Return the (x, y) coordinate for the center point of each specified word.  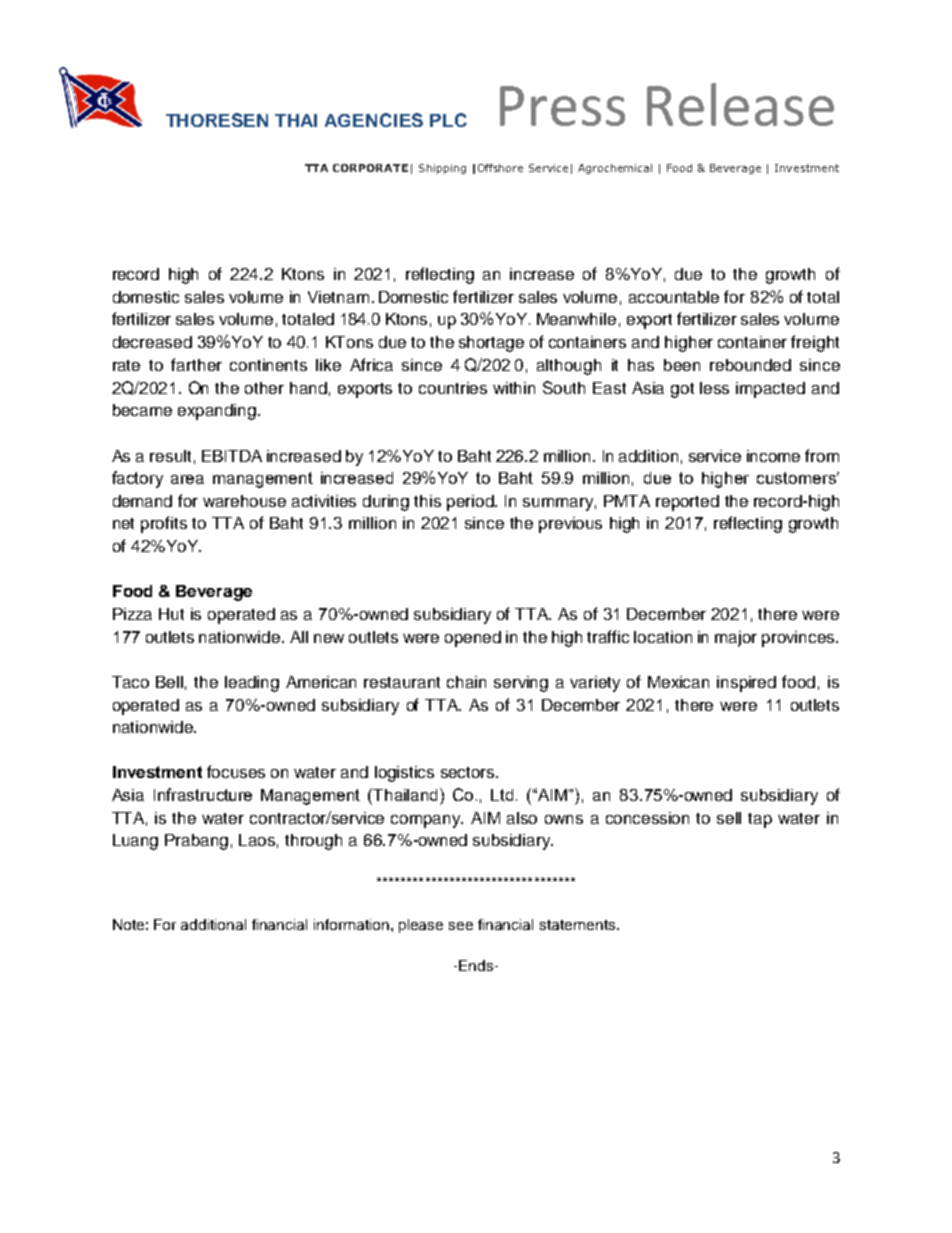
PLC (448, 120)
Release (740, 104)
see (461, 926)
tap (760, 820)
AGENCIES (374, 120)
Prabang (196, 842)
